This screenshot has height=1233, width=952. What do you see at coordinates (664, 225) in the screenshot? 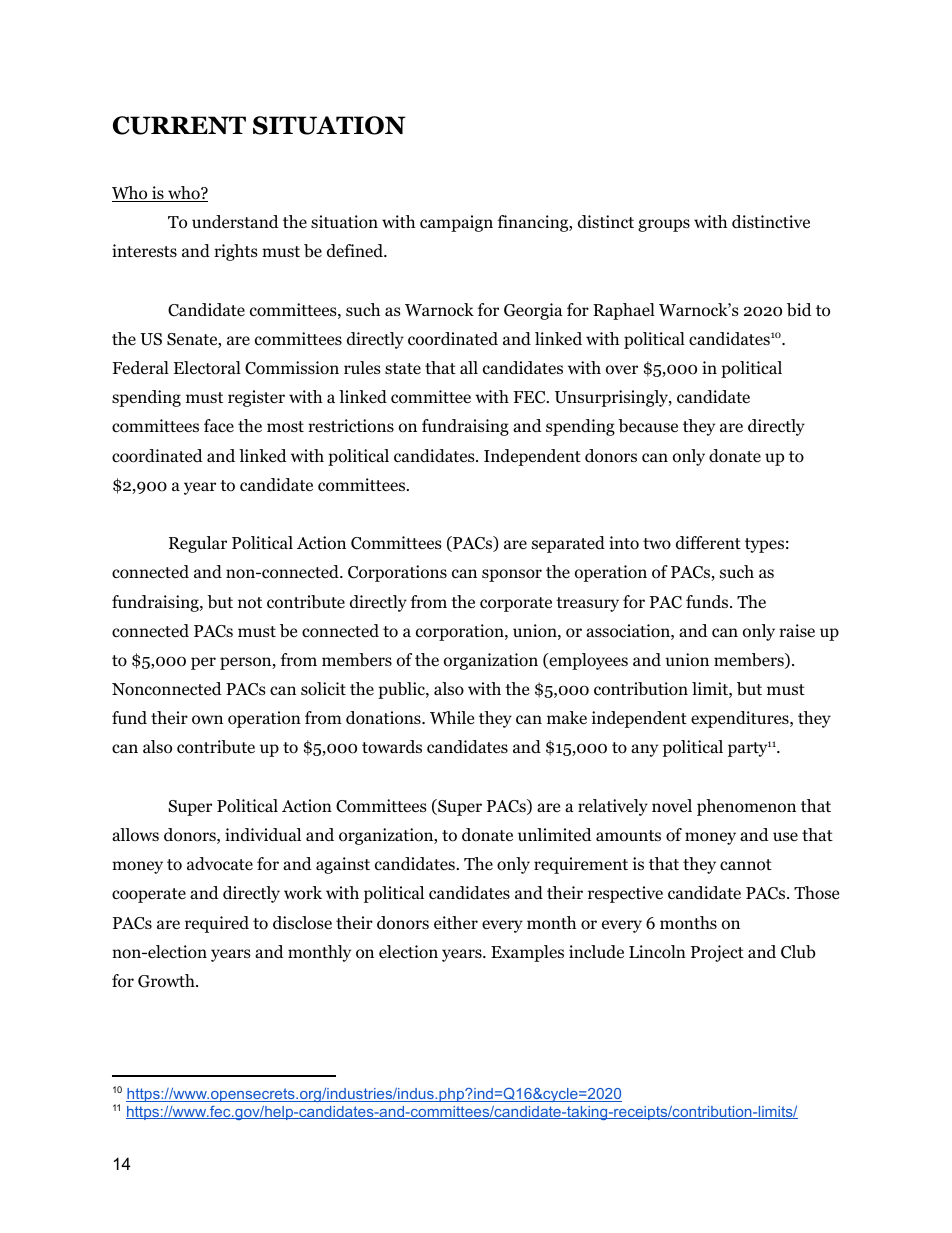
I see `groups` at bounding box center [664, 225].
